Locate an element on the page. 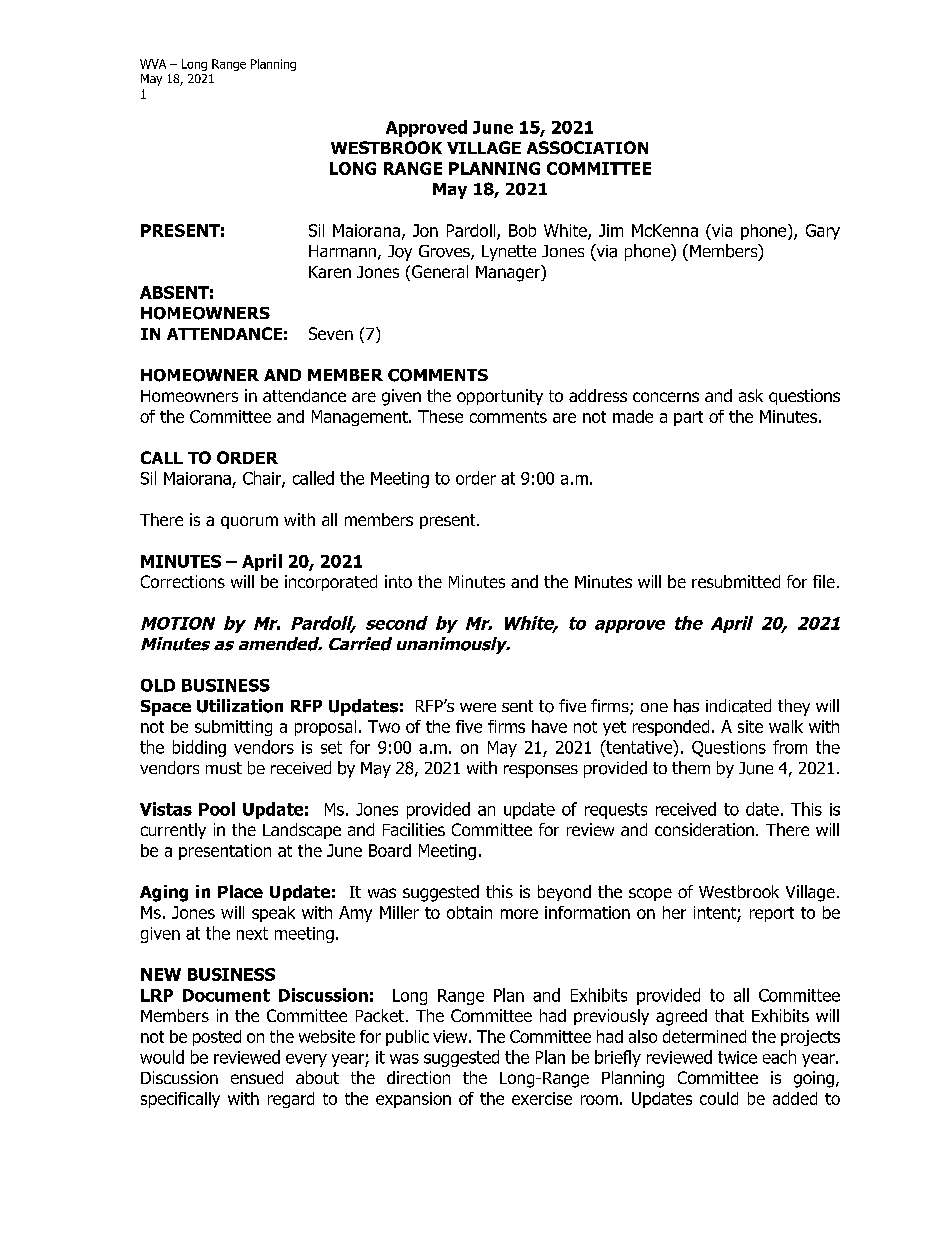  them is located at coordinates (691, 767).
